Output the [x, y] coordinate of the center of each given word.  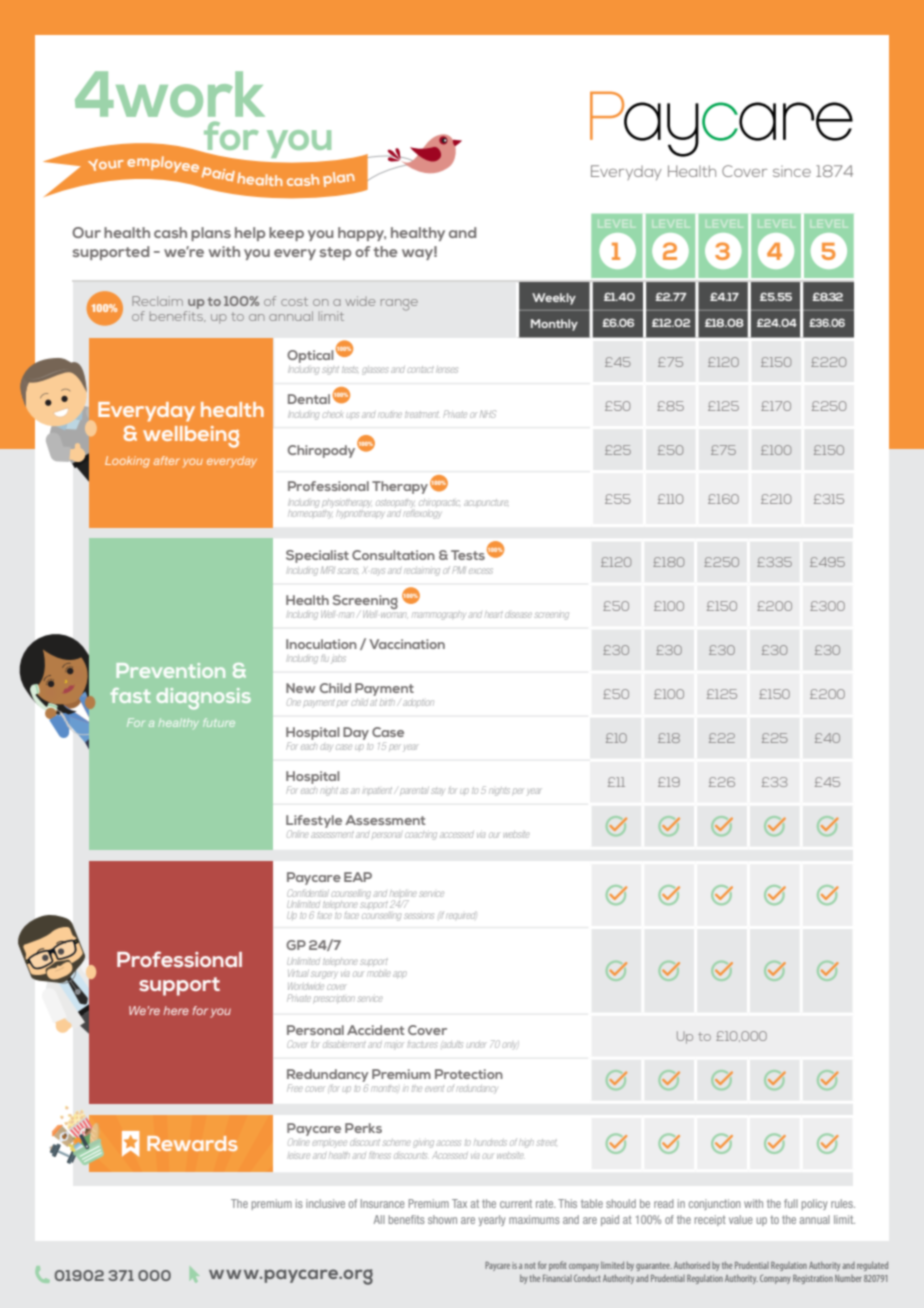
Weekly [554, 299]
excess [481, 571]
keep [286, 234]
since [792, 171]
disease [518, 615]
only [510, 1045]
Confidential [308, 893]
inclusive [325, 1203]
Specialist [317, 556]
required [460, 916]
